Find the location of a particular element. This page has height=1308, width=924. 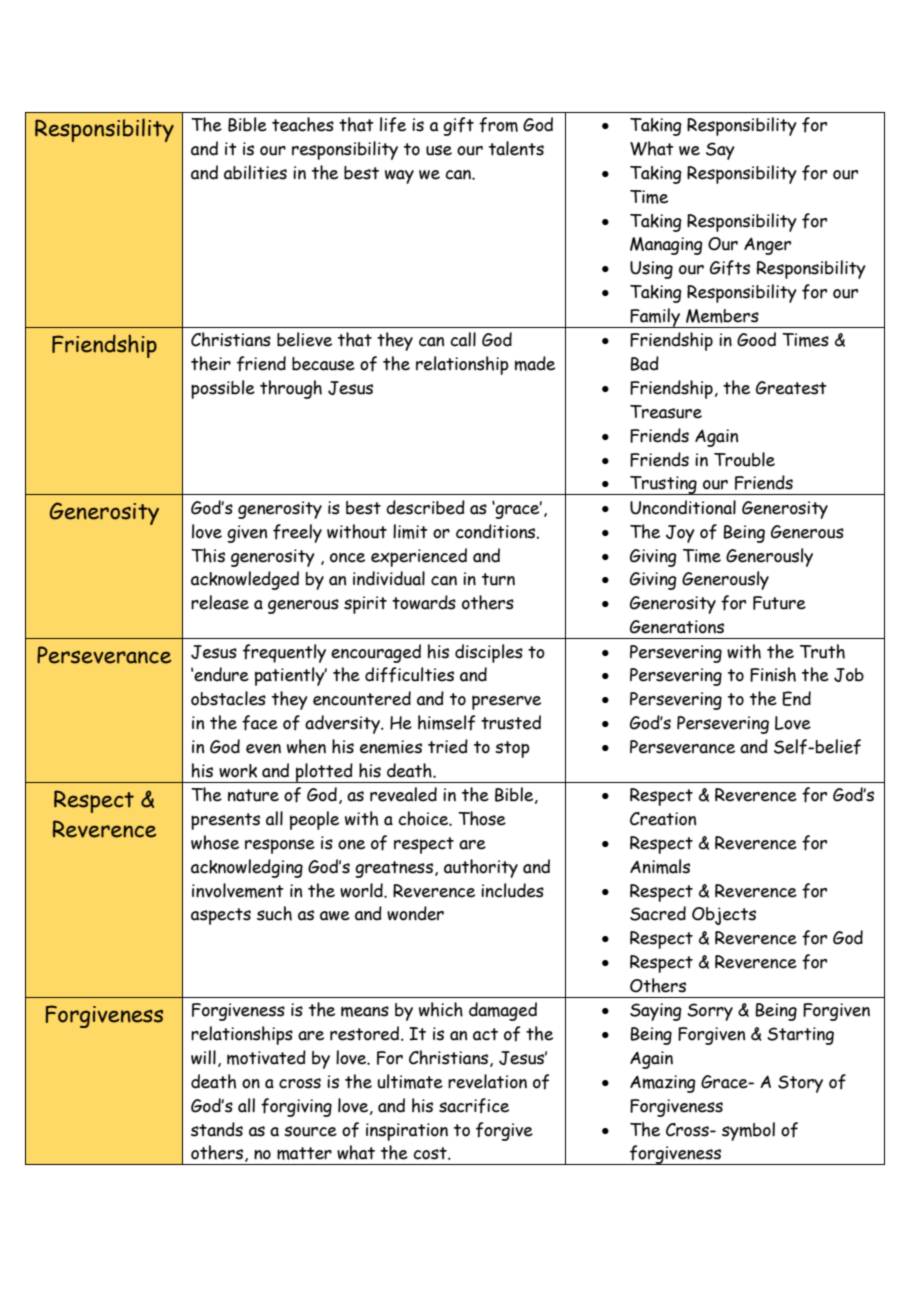

frequently is located at coordinates (284, 653).
